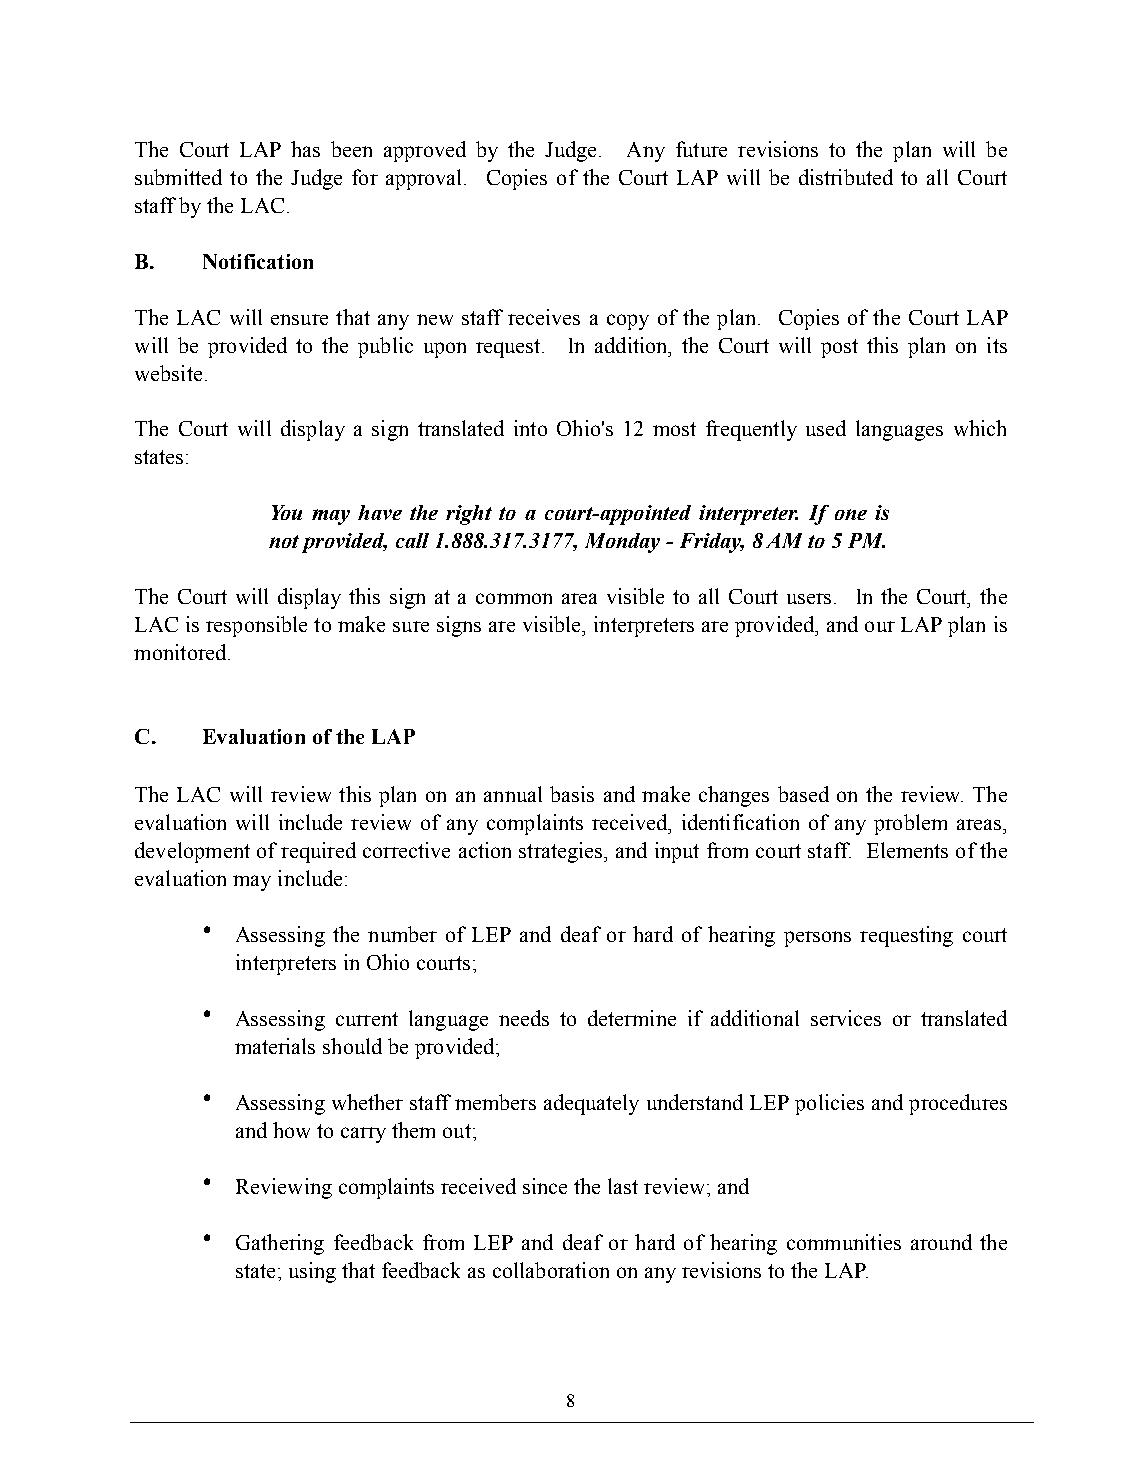 The width and height of the page is (1142, 1478). What do you see at coordinates (622, 543) in the page?
I see `Monday` at bounding box center [622, 543].
